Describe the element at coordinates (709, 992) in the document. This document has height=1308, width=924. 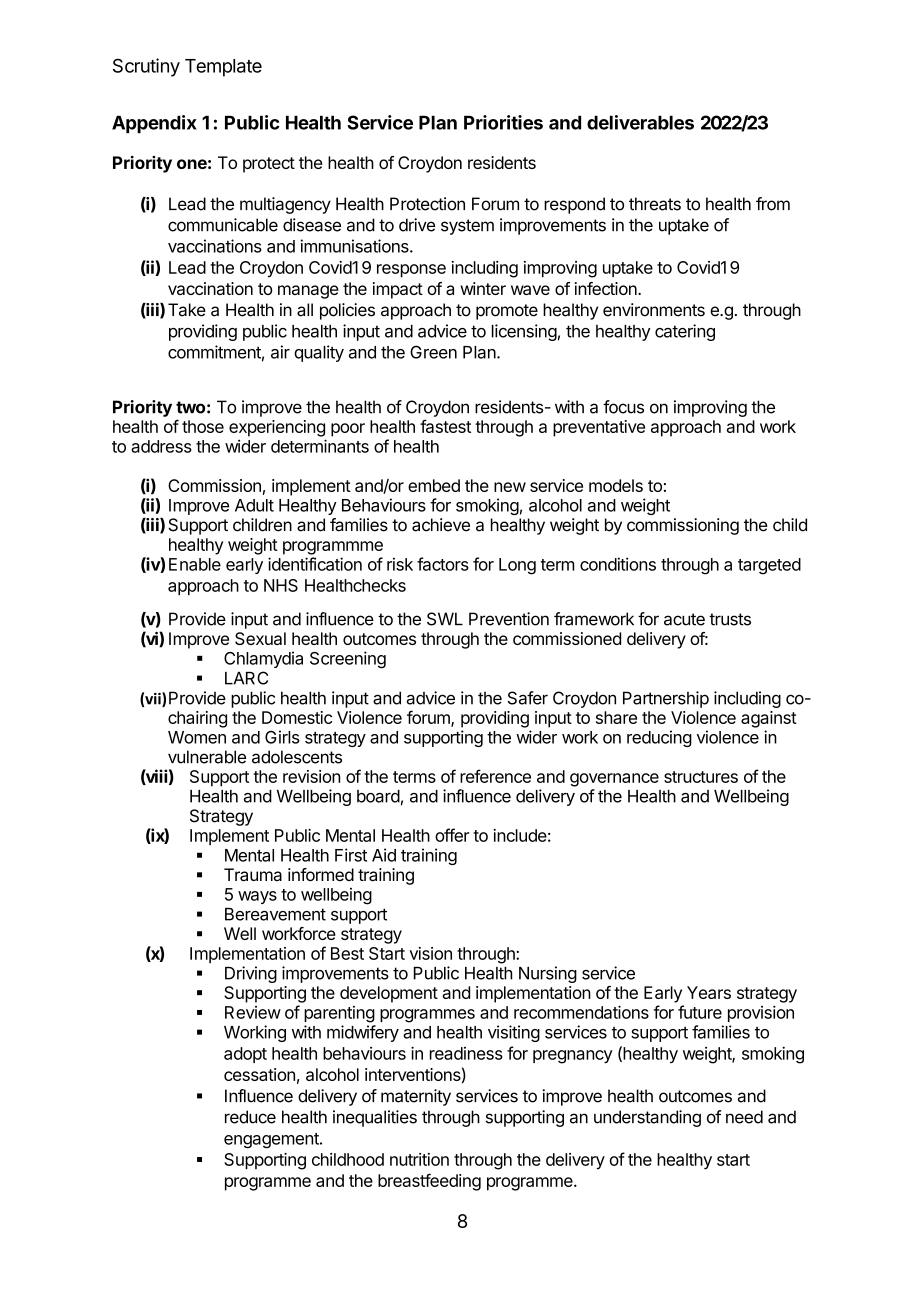
I see `Years` at that location.
